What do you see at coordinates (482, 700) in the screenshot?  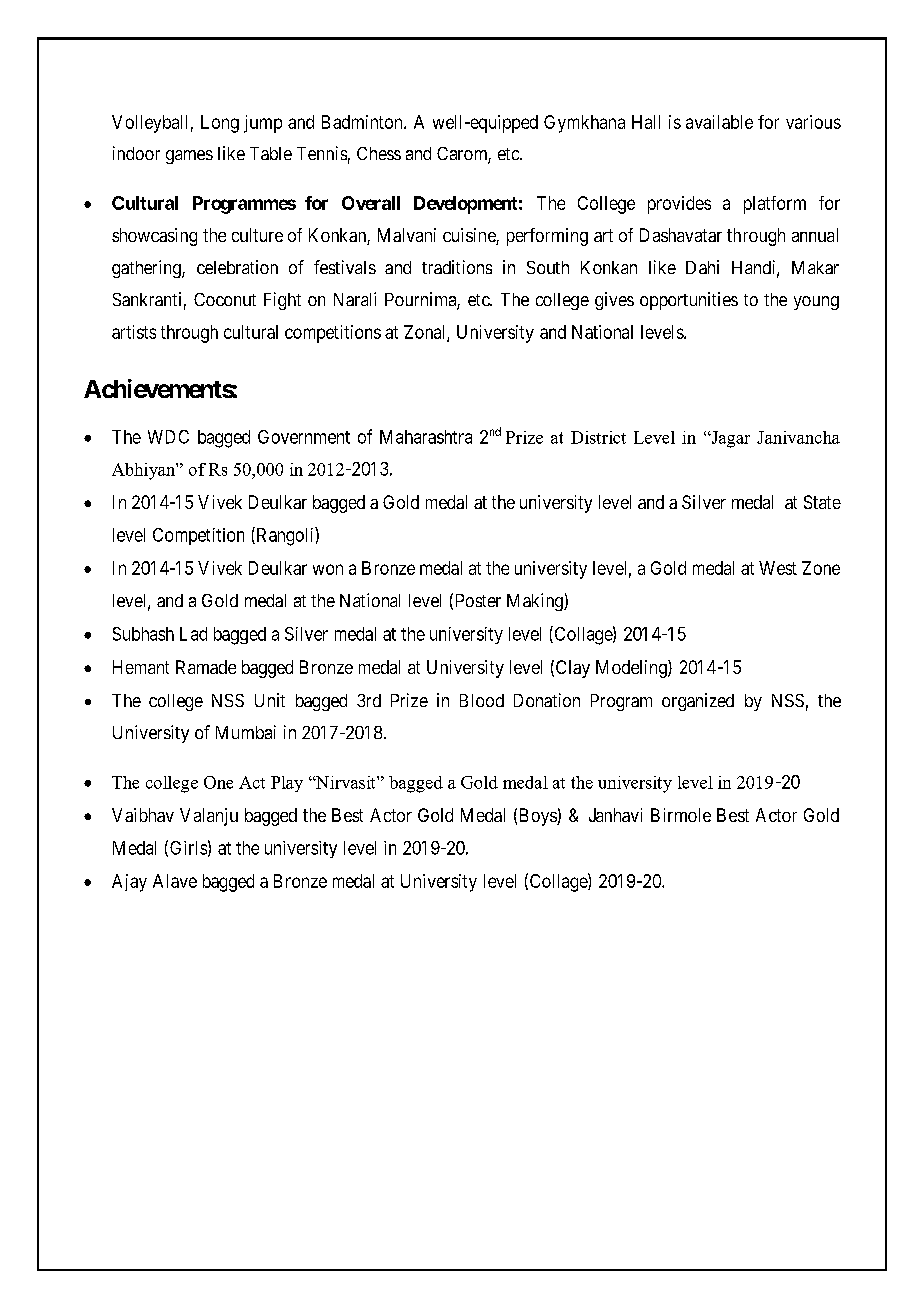 I see `Blood` at bounding box center [482, 700].
